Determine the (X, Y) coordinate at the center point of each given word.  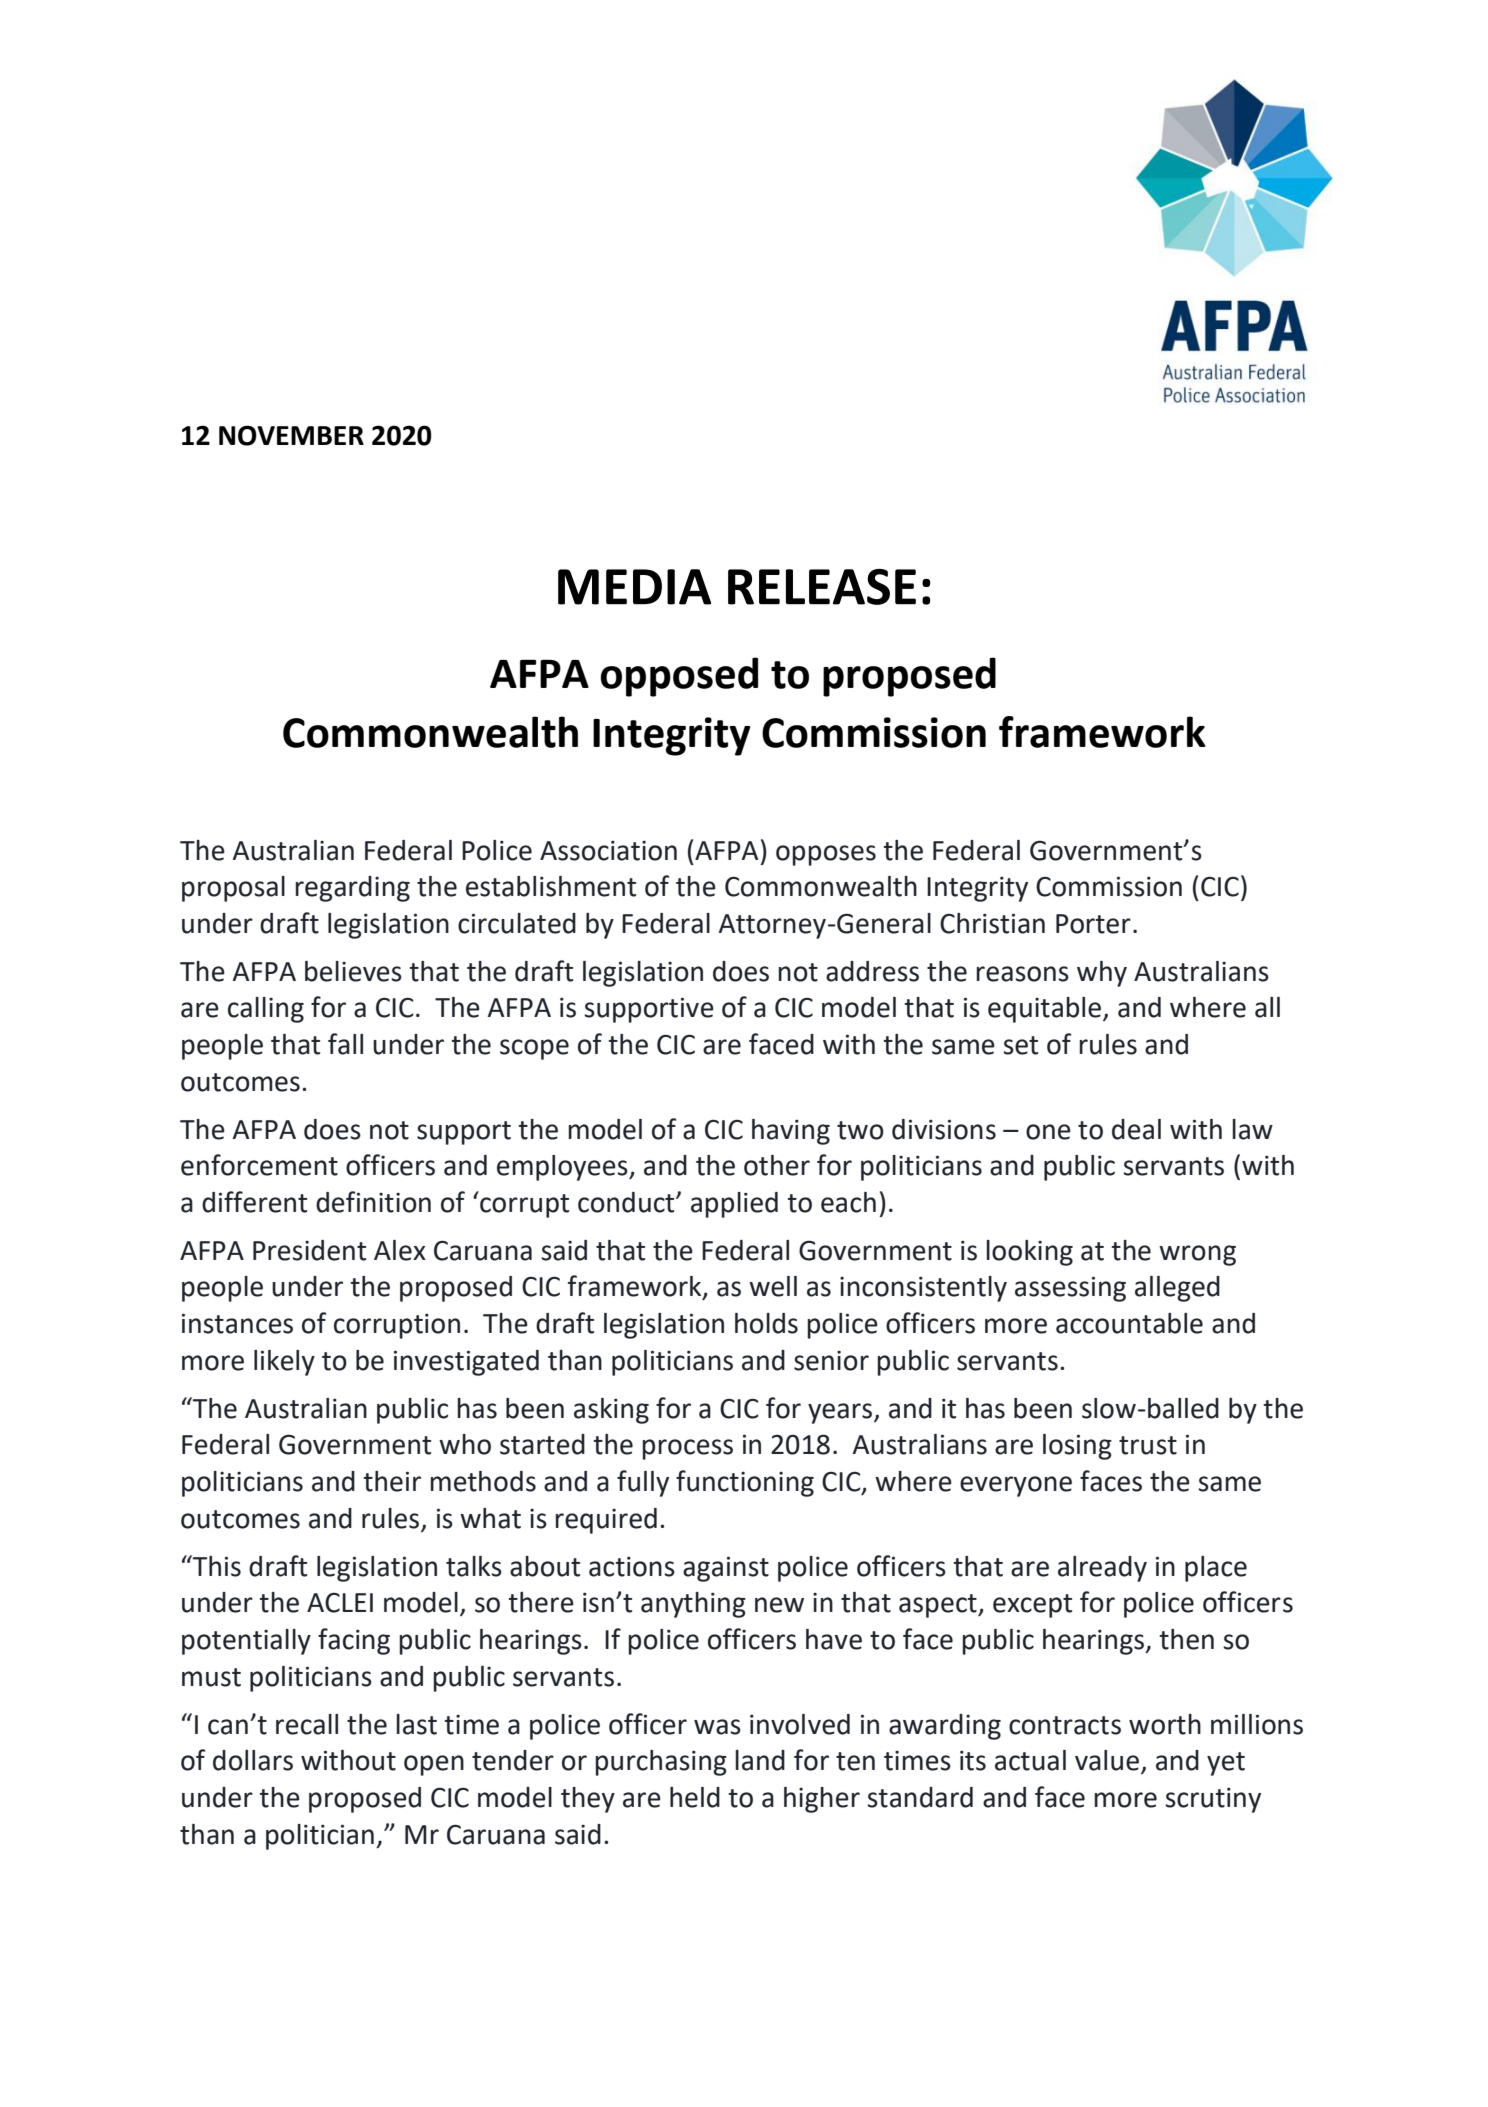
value (1107, 1760)
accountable (1129, 1323)
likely (284, 1363)
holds (766, 1323)
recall (307, 1724)
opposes (826, 855)
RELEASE (822, 587)
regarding (353, 889)
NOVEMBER (291, 435)
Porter (1093, 924)
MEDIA (634, 587)
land (760, 1760)
